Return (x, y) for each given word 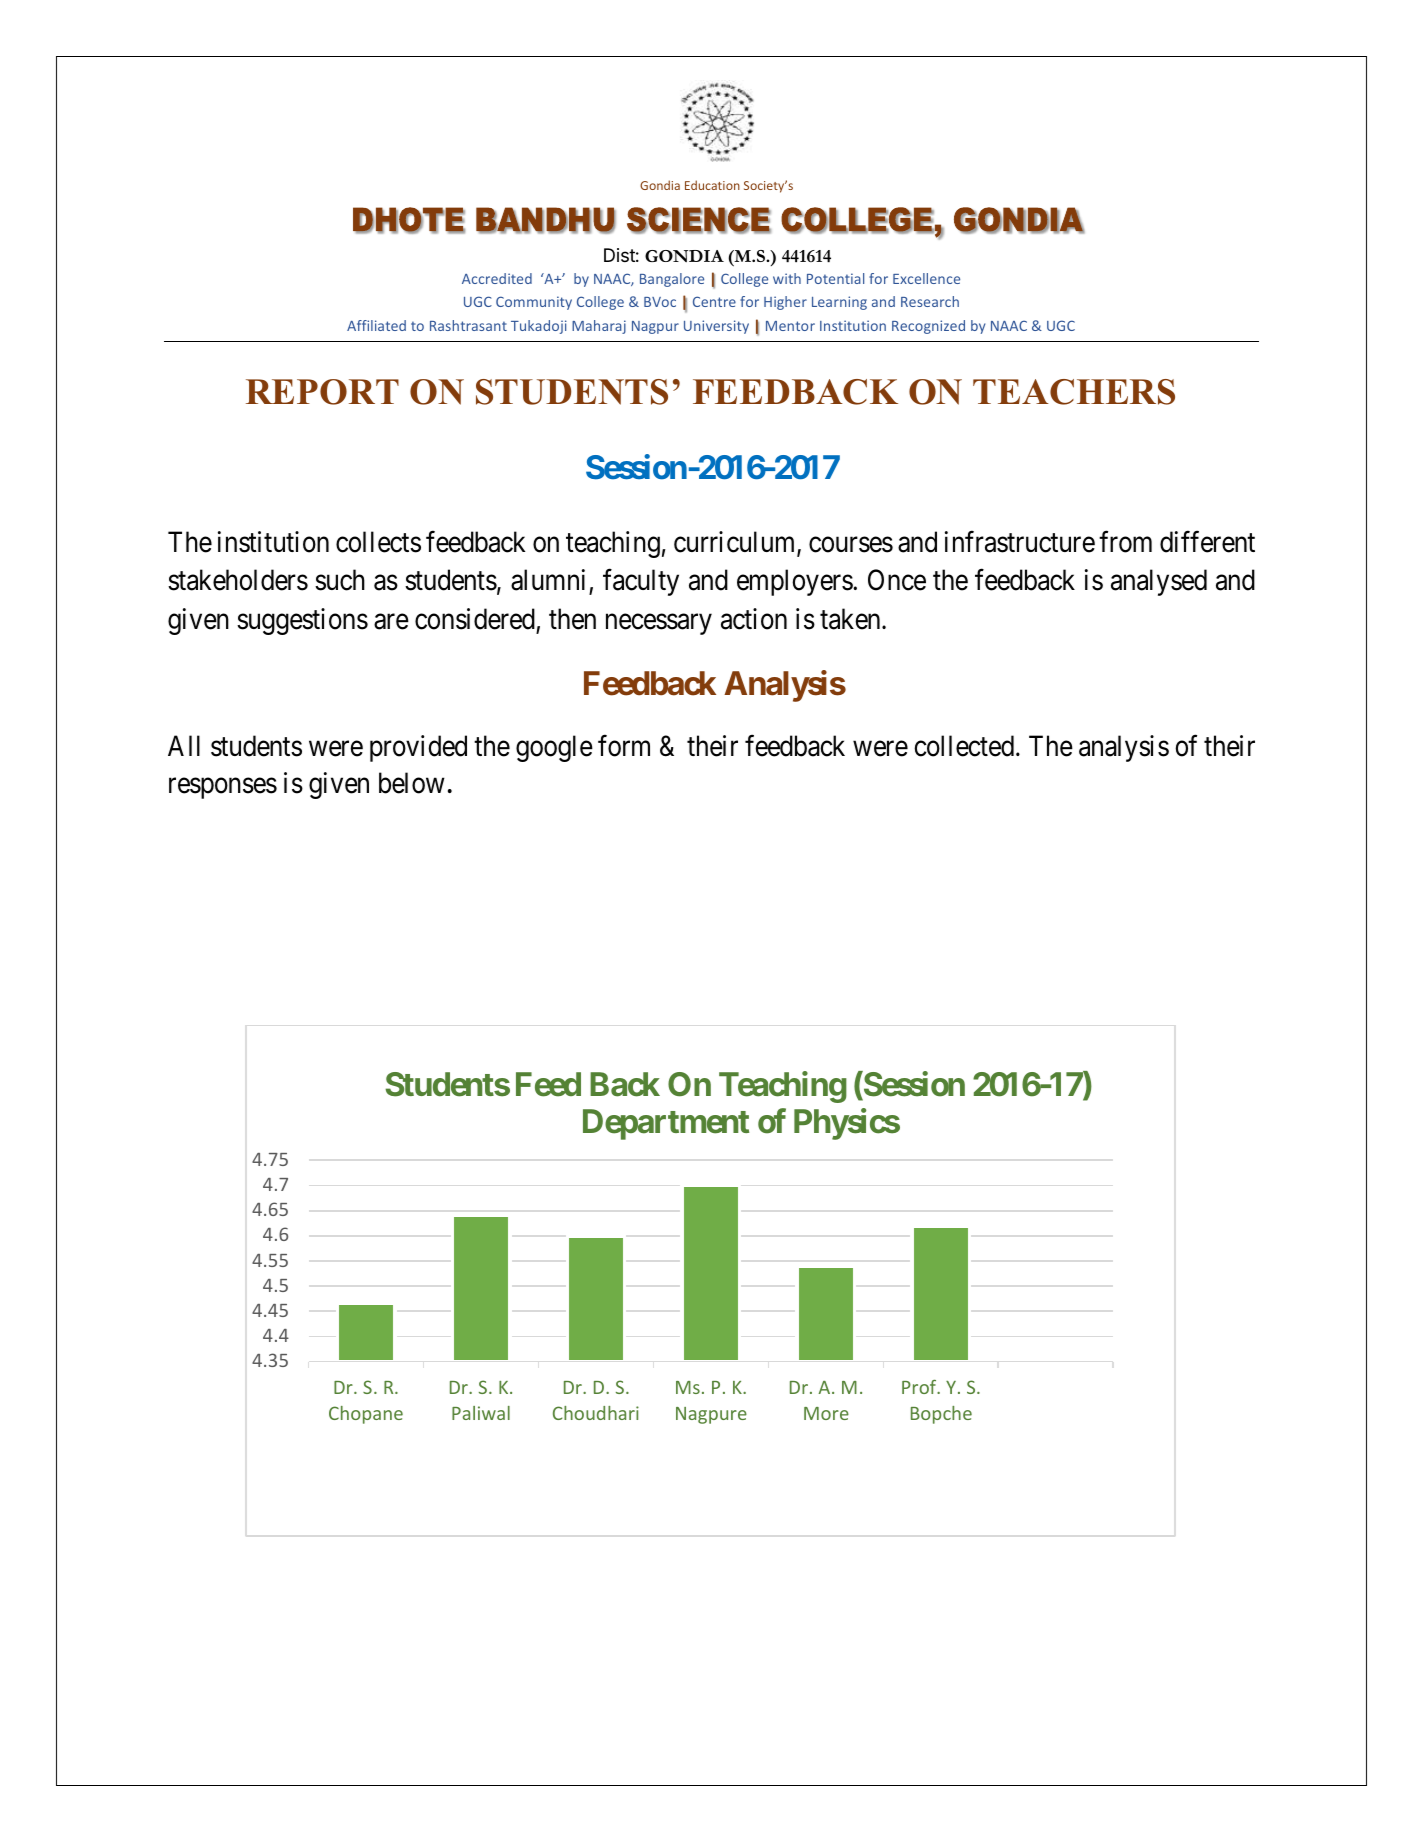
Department (666, 1124)
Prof (920, 1387)
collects (378, 542)
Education (712, 185)
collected (965, 746)
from (1125, 542)
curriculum (736, 543)
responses (223, 788)
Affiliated (376, 325)
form (624, 746)
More (826, 1413)
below (412, 783)
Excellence (926, 278)
